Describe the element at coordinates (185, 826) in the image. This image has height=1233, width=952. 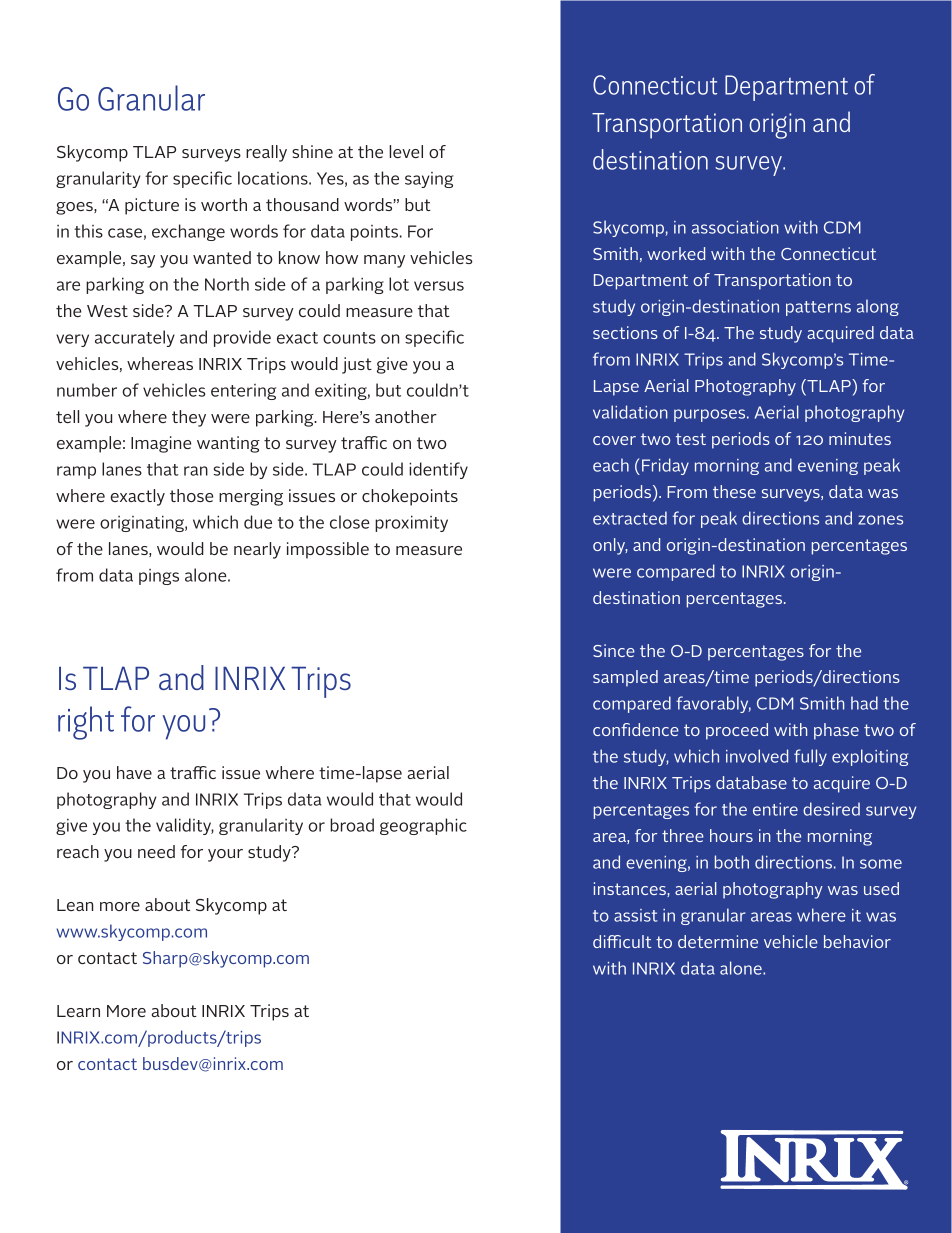
I see `validity` at that location.
